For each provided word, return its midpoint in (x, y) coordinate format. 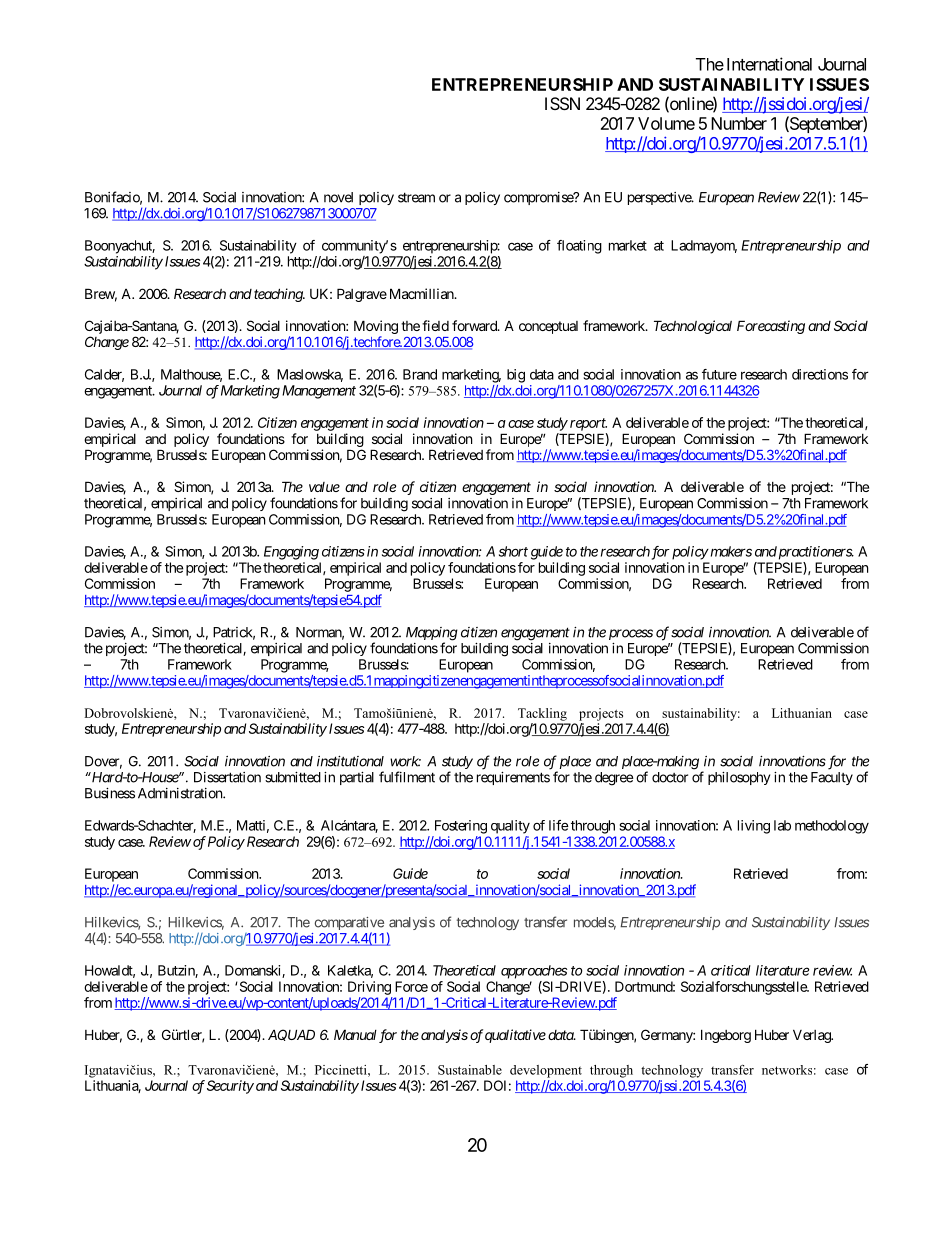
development (546, 1071)
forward (475, 325)
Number (739, 123)
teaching (279, 295)
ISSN (562, 103)
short (513, 551)
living (754, 827)
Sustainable (470, 1070)
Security (230, 1087)
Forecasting (771, 327)
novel (338, 197)
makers (730, 551)
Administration (181, 793)
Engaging (291, 553)
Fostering (461, 827)
